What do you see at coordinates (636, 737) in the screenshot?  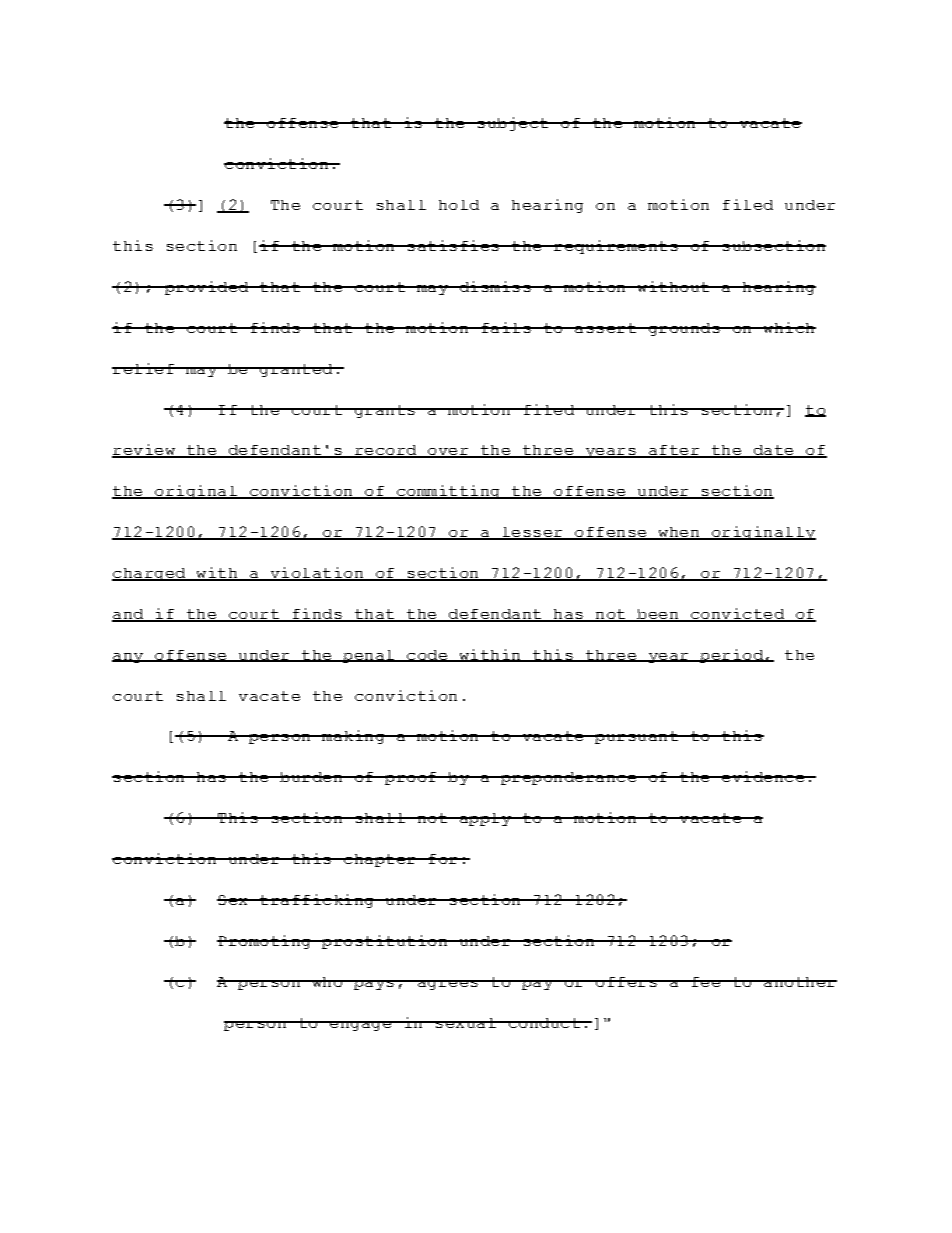 I see `pursuant` at bounding box center [636, 737].
